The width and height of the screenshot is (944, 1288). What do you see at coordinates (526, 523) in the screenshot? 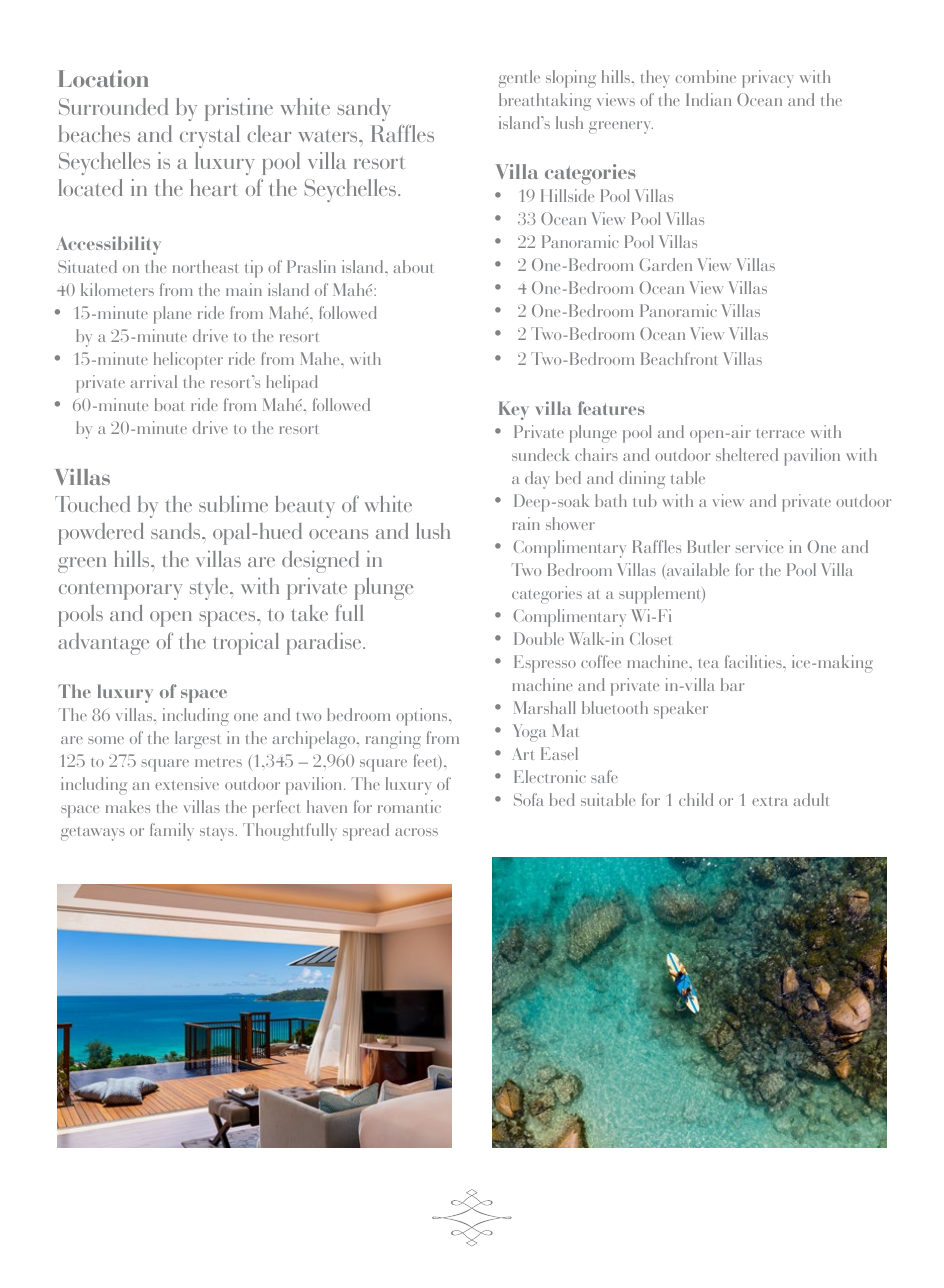
I see `rain` at bounding box center [526, 523].
